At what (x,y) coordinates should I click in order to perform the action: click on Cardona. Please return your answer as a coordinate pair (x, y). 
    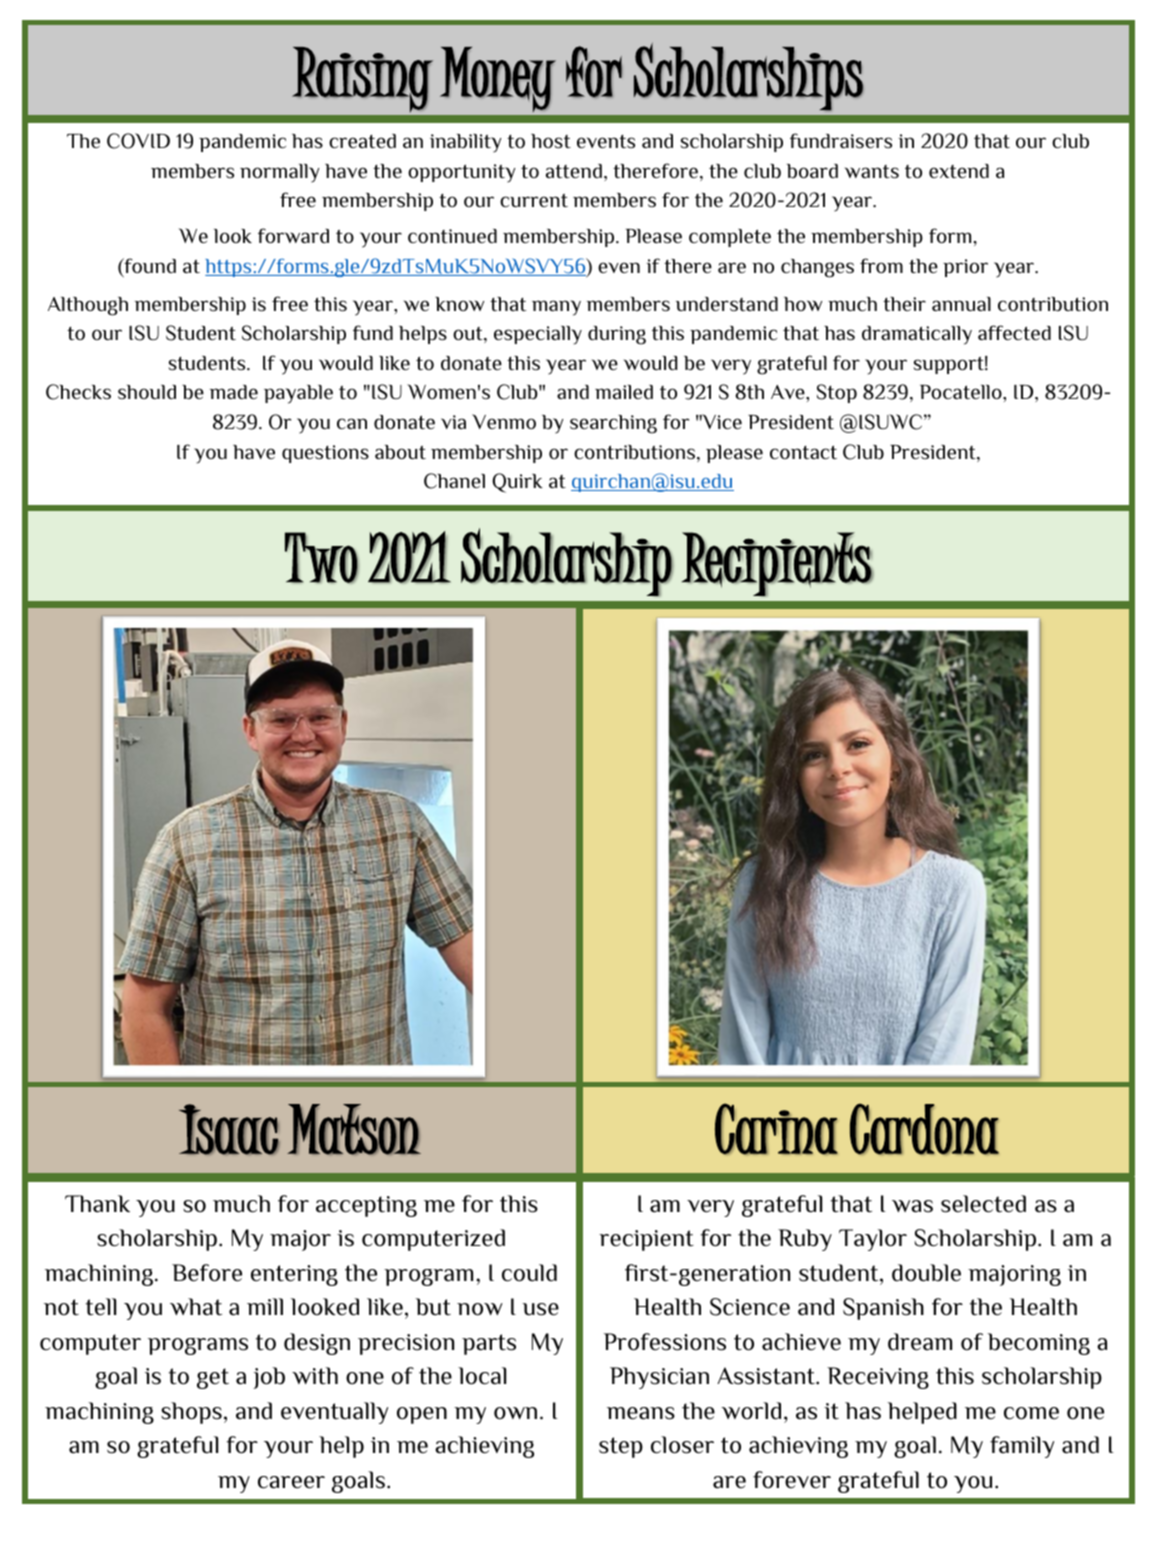
    Looking at the image, I should click on (924, 1129).
